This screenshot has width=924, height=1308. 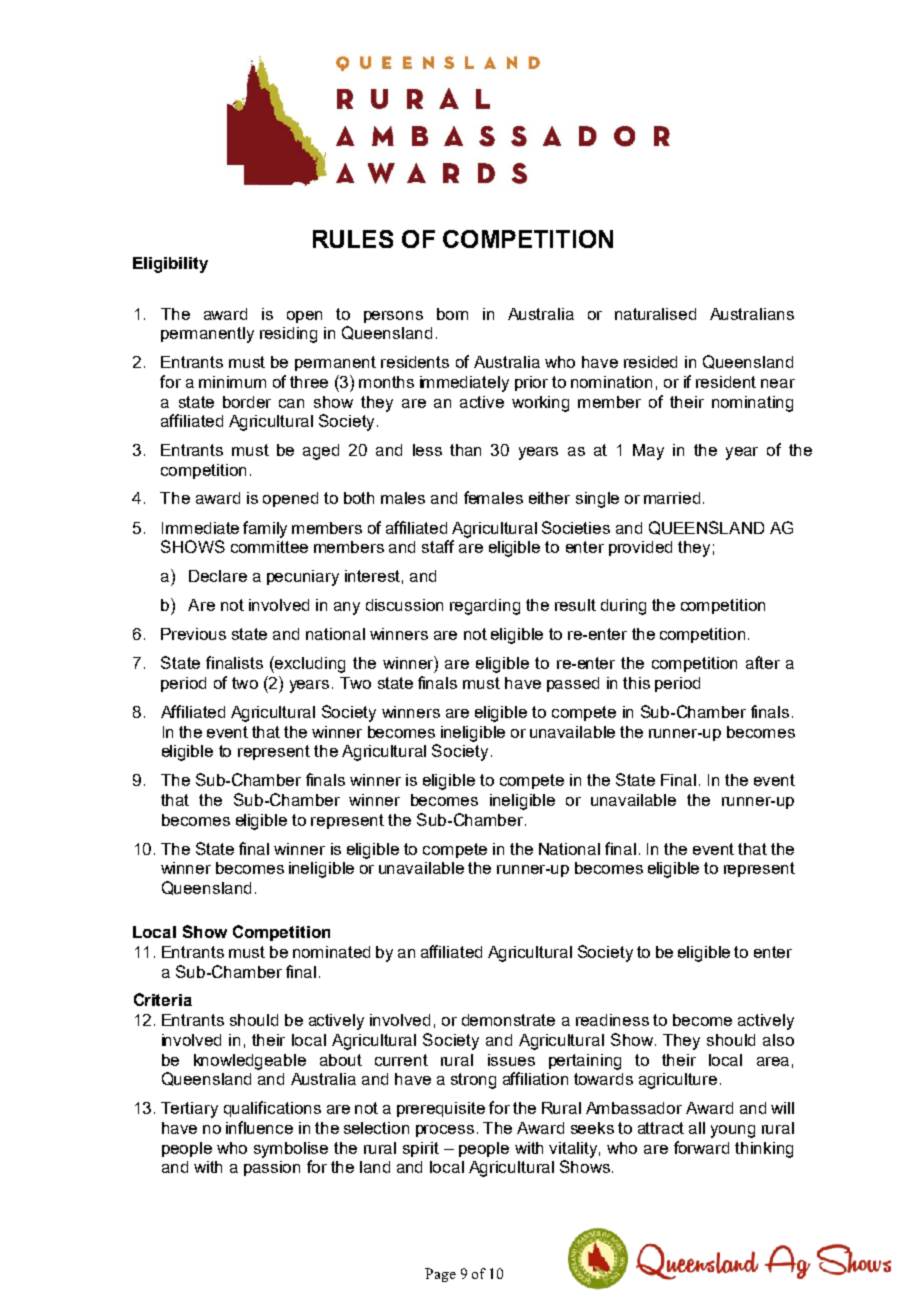 What do you see at coordinates (636, 683) in the screenshot?
I see `this` at bounding box center [636, 683].
